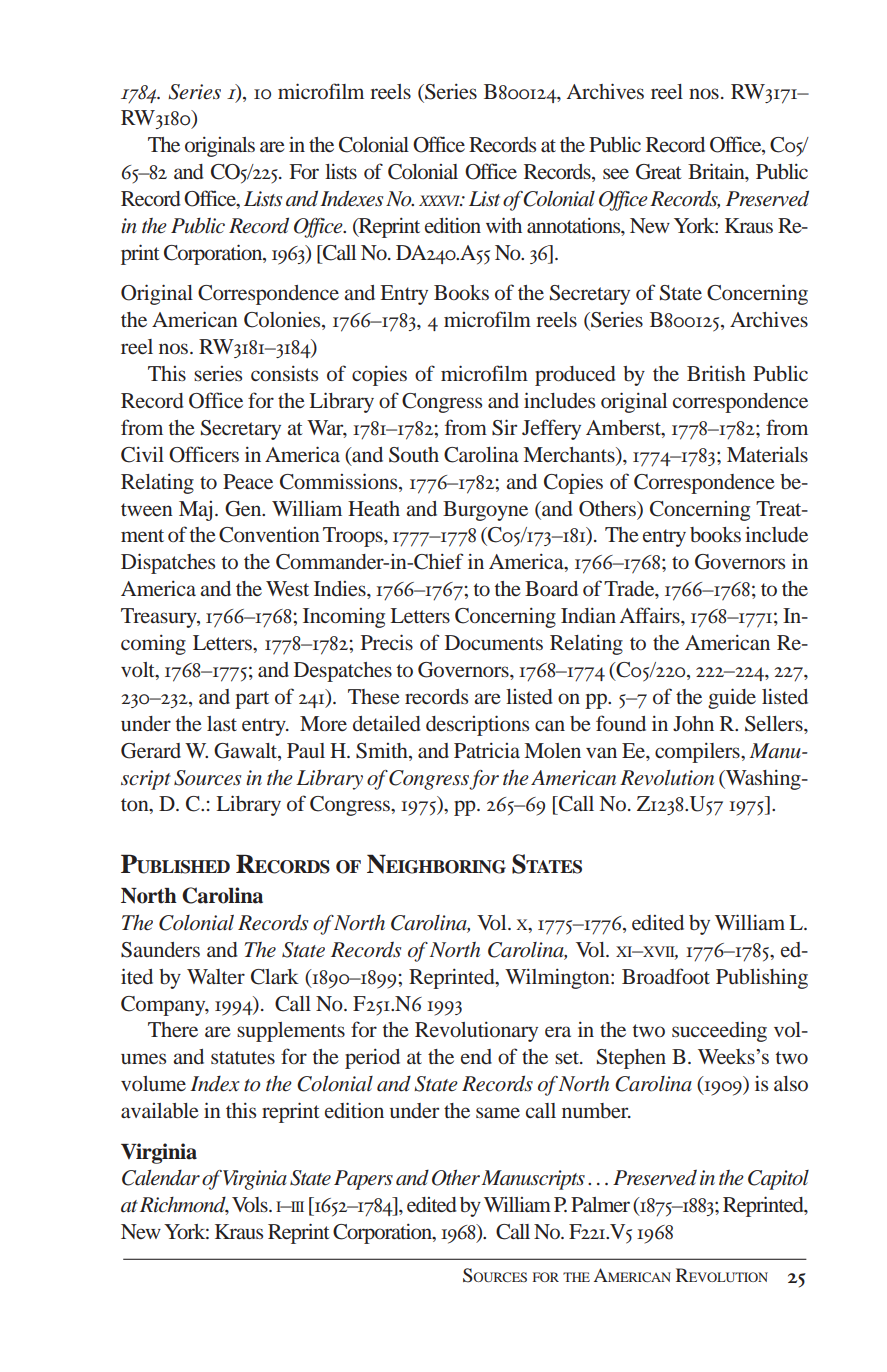  What do you see at coordinates (659, 172) in the document?
I see `Great` at bounding box center [659, 172].
